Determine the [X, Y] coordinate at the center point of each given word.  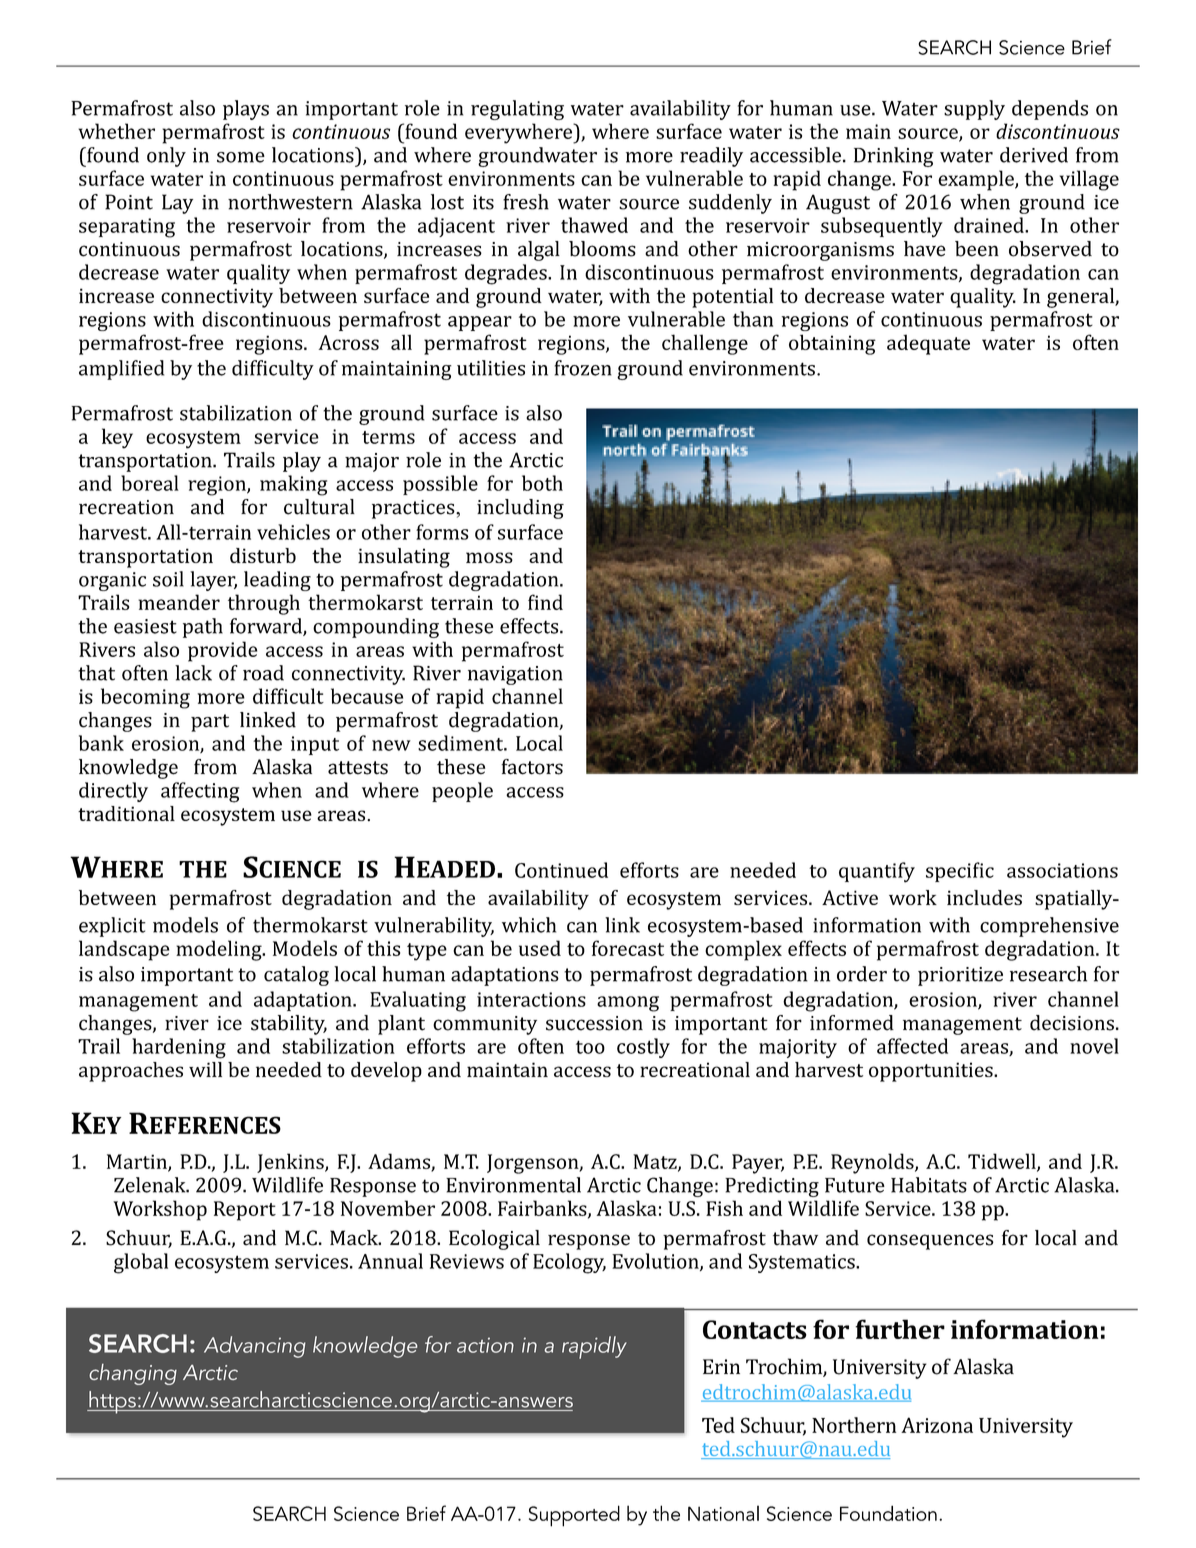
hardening [179, 1048]
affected [912, 1046]
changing [133, 1374]
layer [213, 581]
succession [594, 1023]
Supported [574, 1516]
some [241, 157]
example [977, 180]
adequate [928, 344]
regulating [517, 110]
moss [489, 557]
